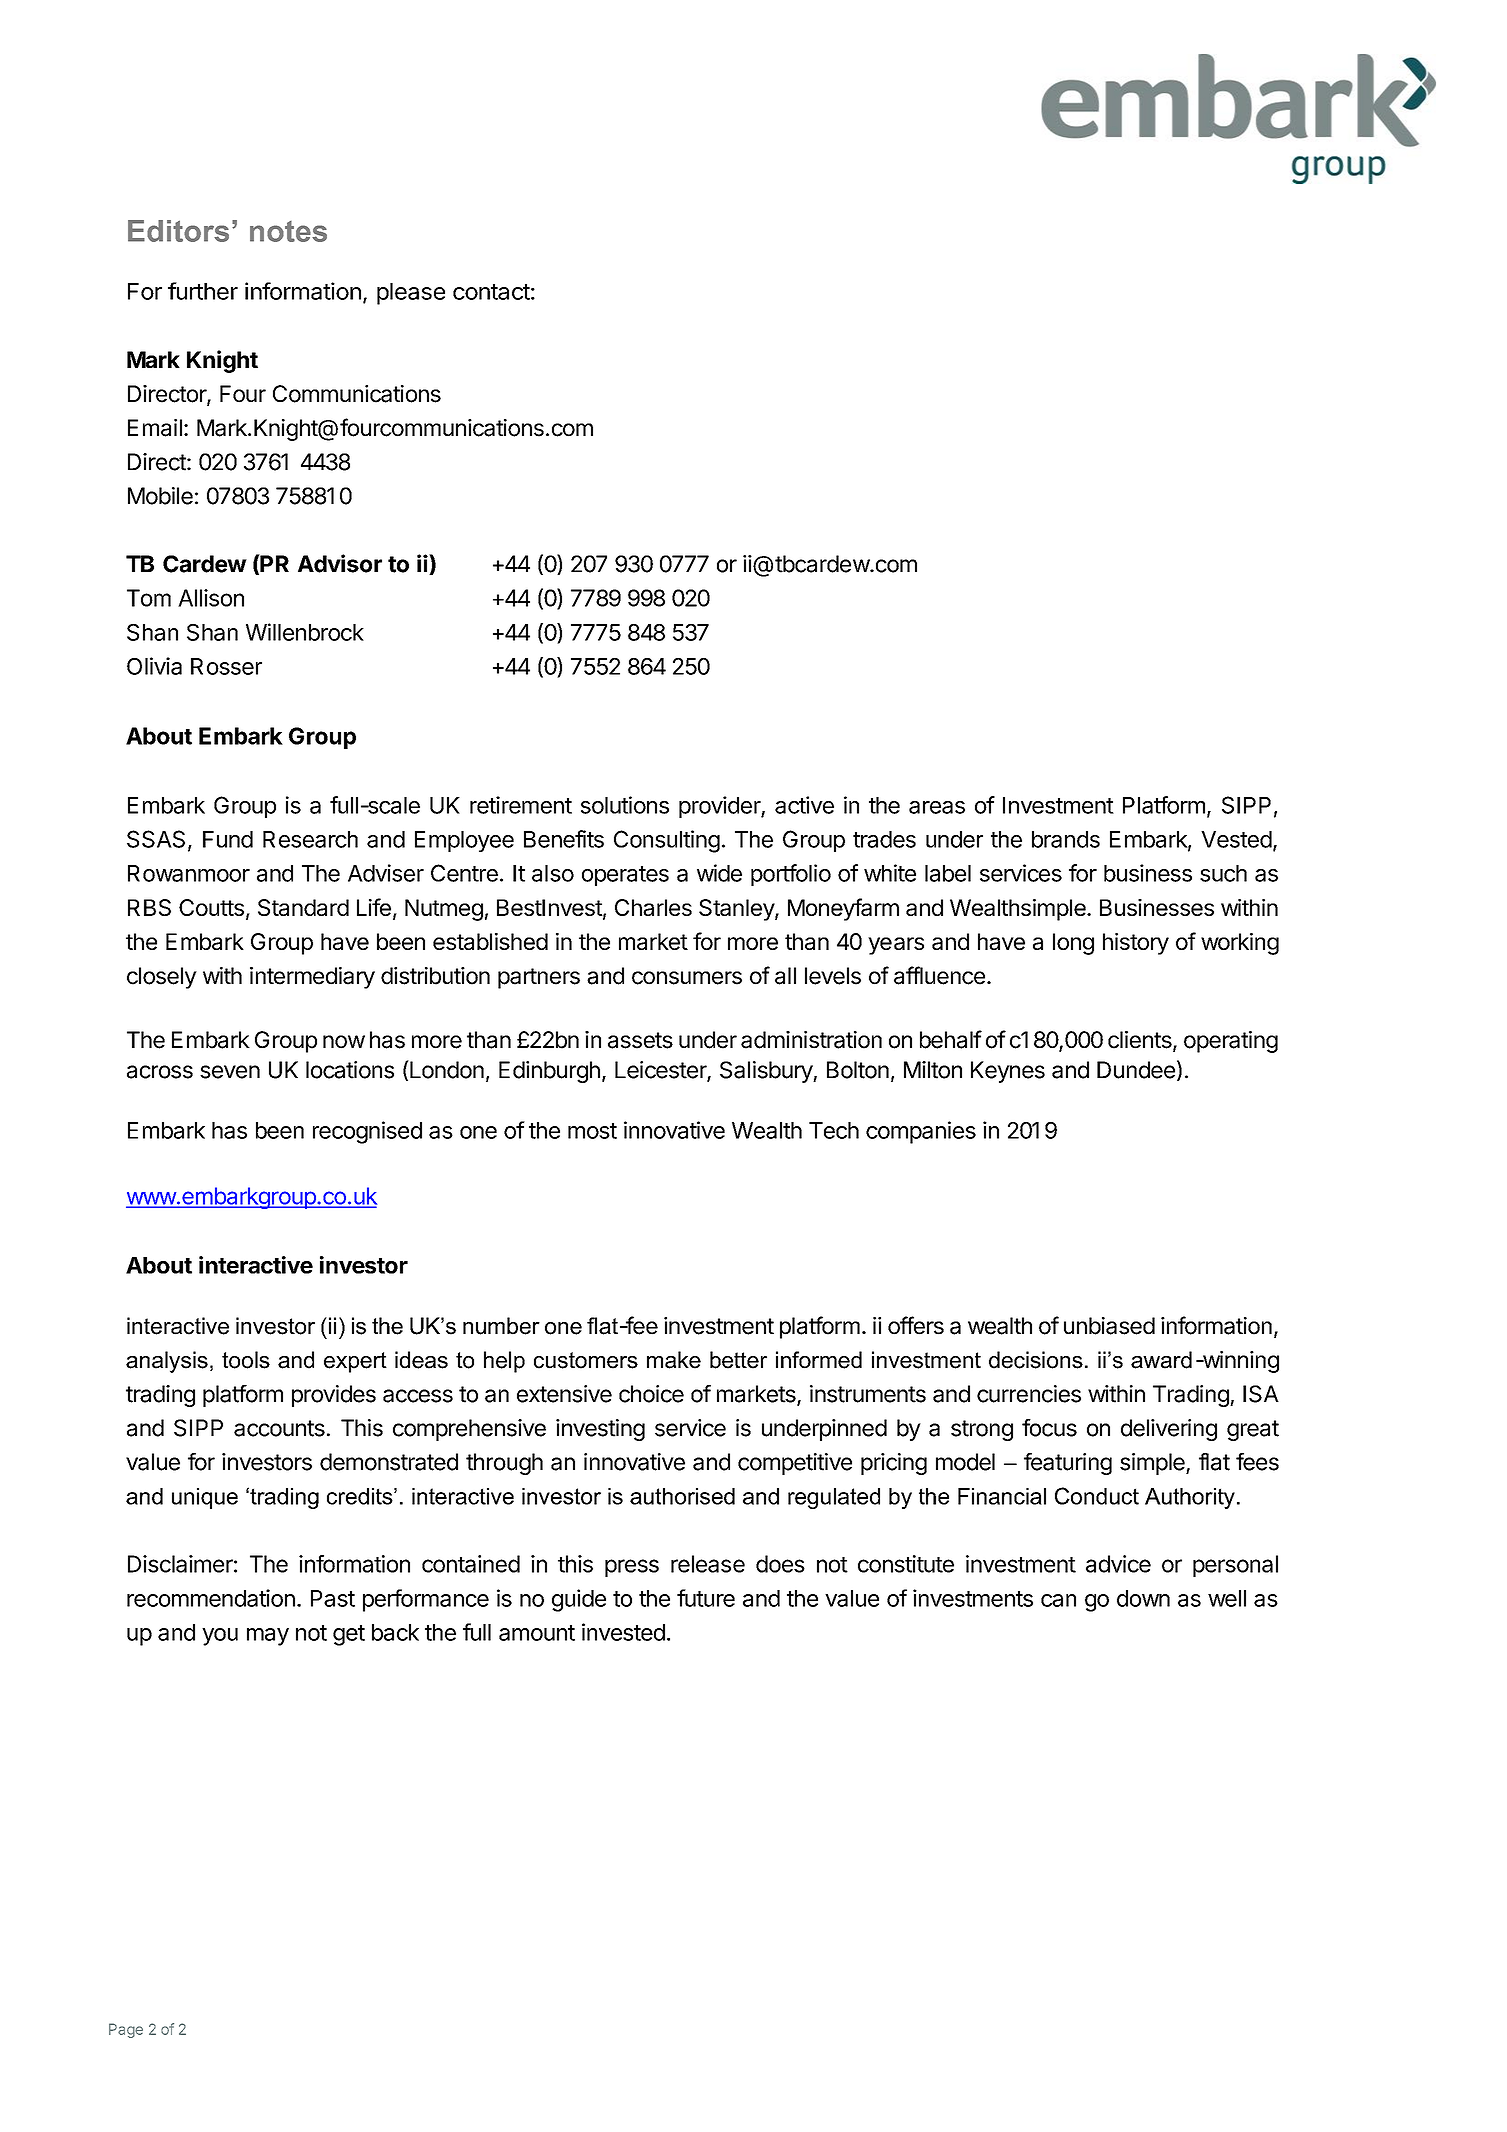  Describe the element at coordinates (279, 1428) in the screenshot. I see `accounts` at that location.
